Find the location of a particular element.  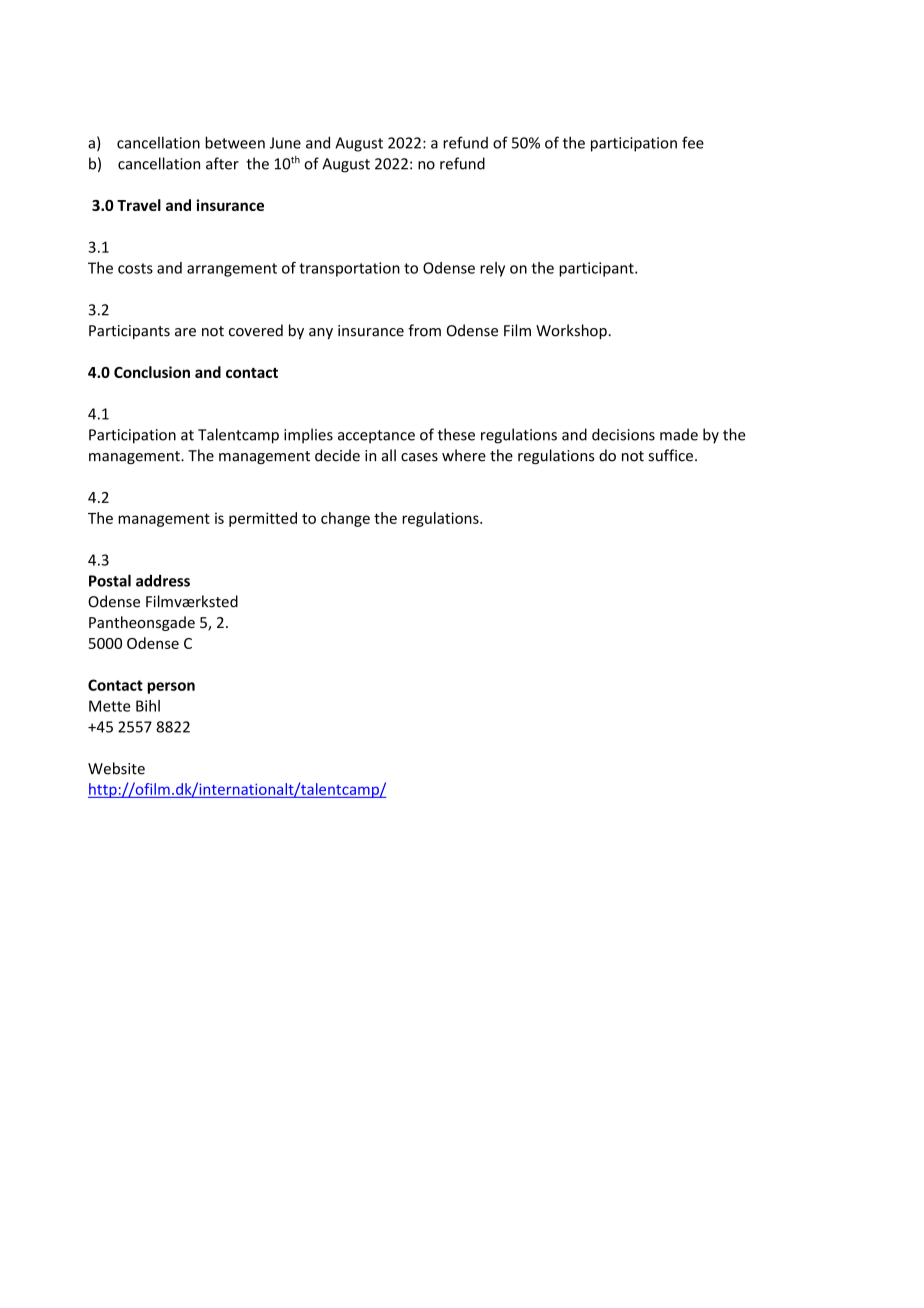

suffice is located at coordinates (671, 455).
